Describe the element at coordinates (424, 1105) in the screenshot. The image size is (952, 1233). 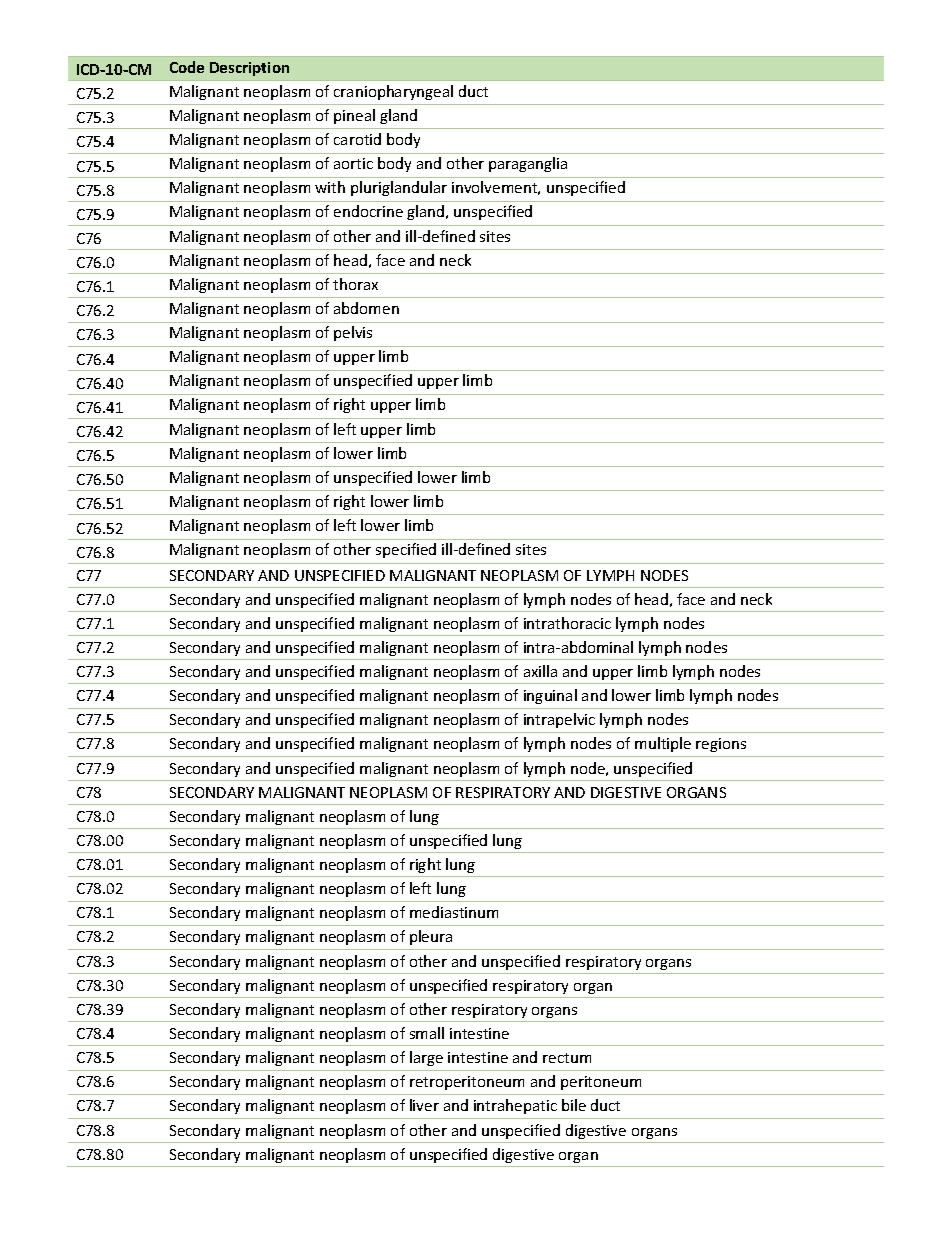
I see `liver` at that location.
